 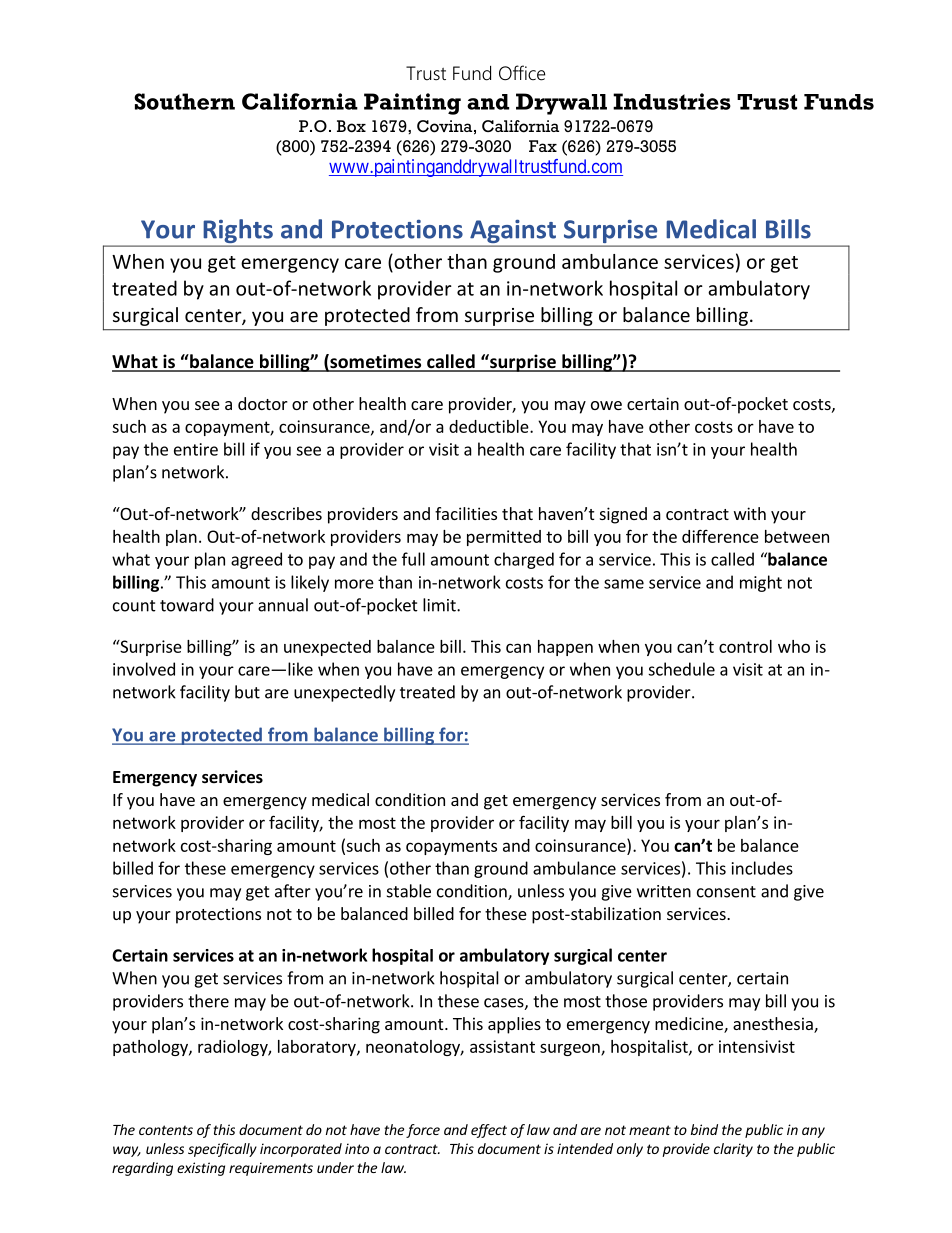 What do you see at coordinates (745, 646) in the document?
I see `control` at bounding box center [745, 646].
